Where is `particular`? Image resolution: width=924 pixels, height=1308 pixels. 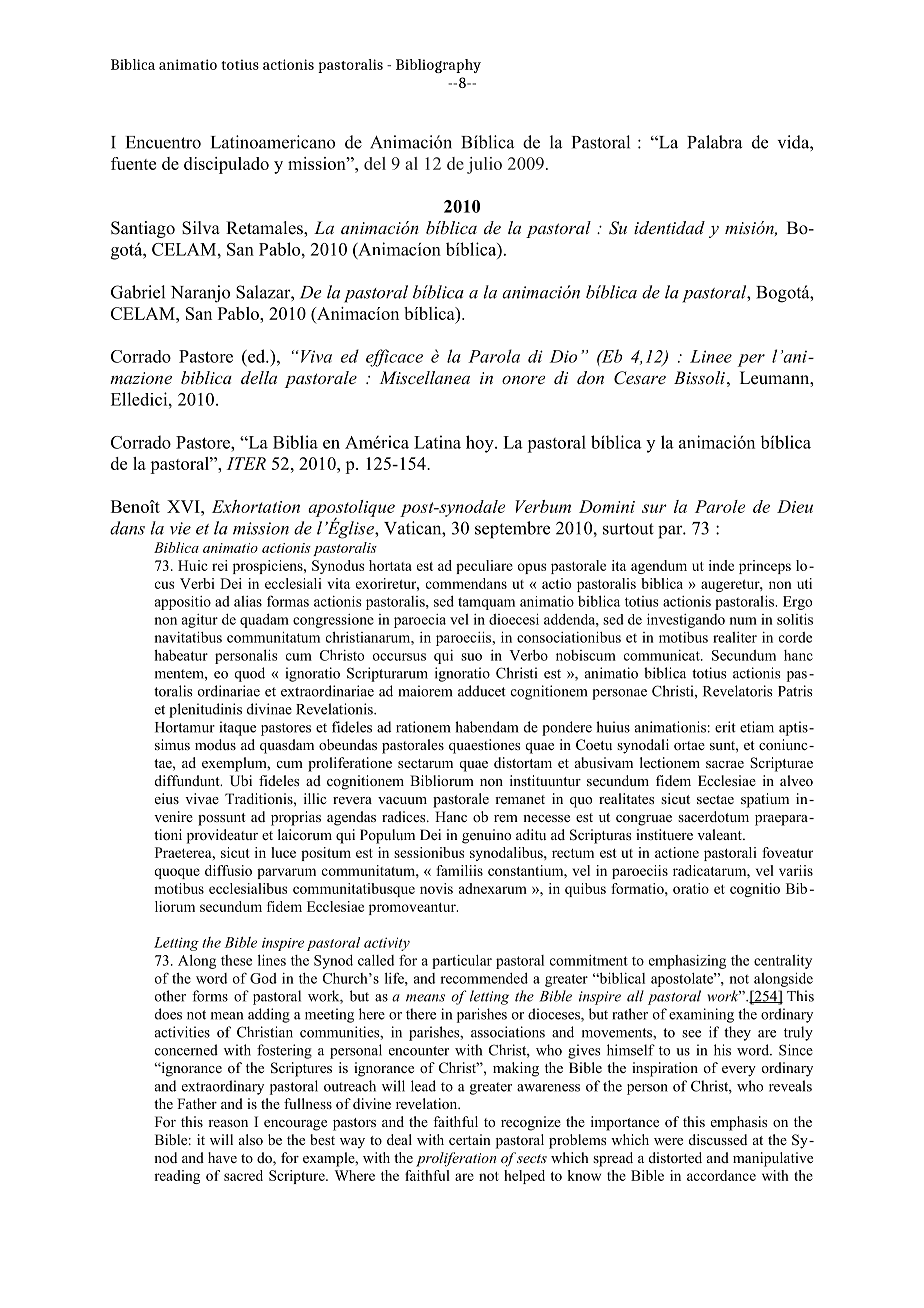
particular is located at coordinates (462, 962).
